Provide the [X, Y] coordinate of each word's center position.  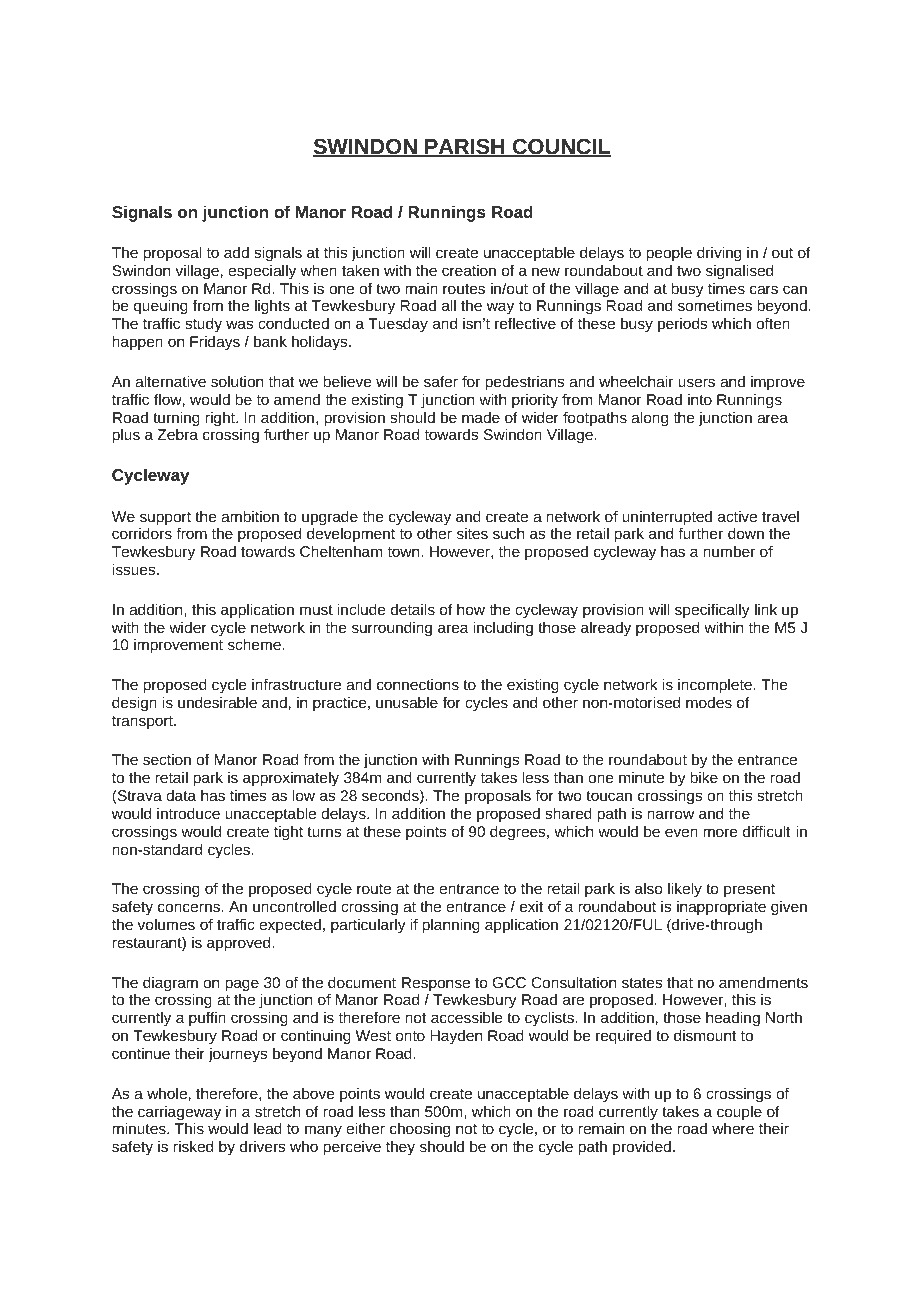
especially [262, 271]
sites [472, 533]
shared [568, 813]
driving [719, 254]
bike [704, 777]
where [733, 1128]
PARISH [465, 148]
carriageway [179, 1114]
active [737, 516]
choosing [420, 1131]
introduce [188, 813]
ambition [250, 516]
